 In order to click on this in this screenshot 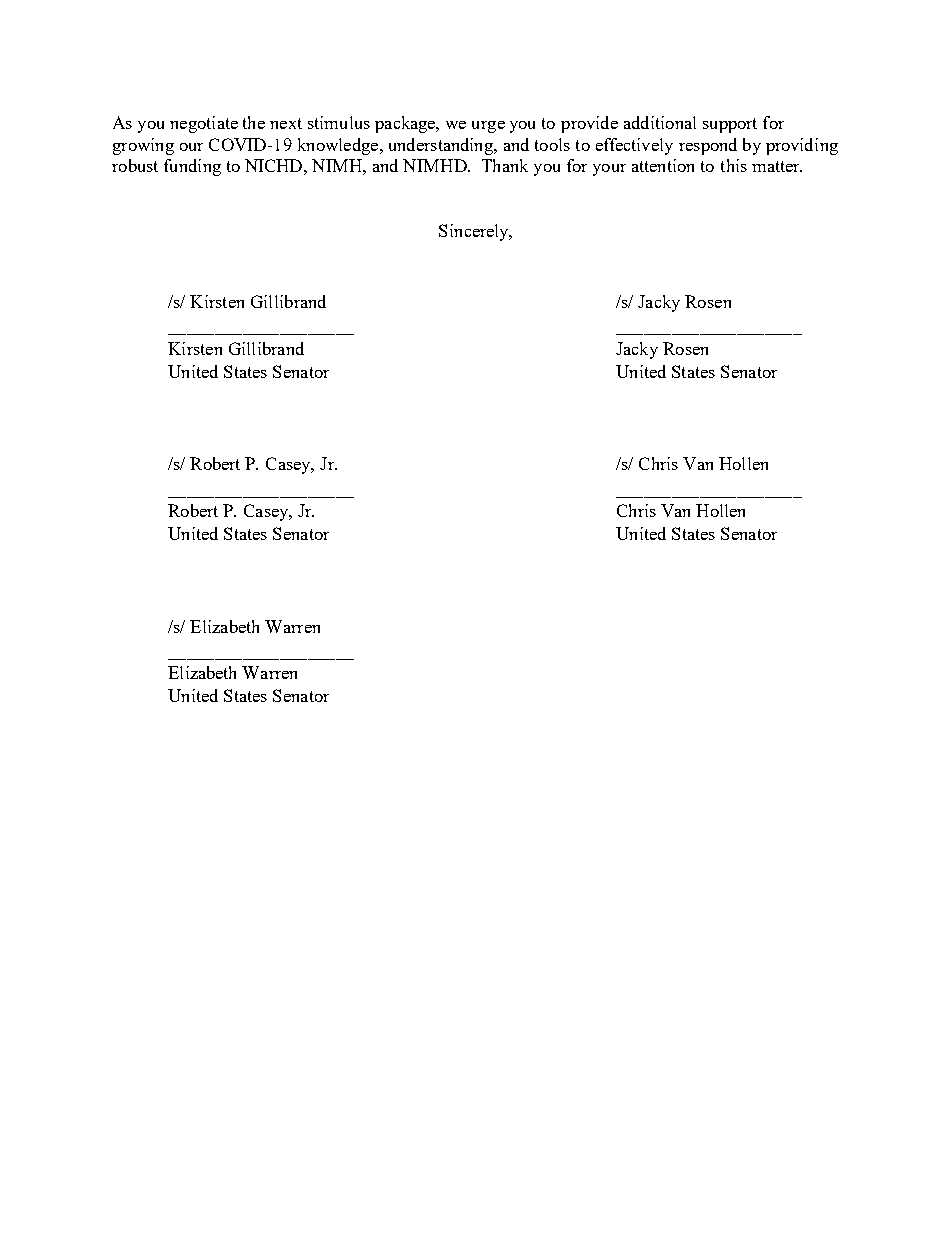, I will do `click(734, 165)`.
